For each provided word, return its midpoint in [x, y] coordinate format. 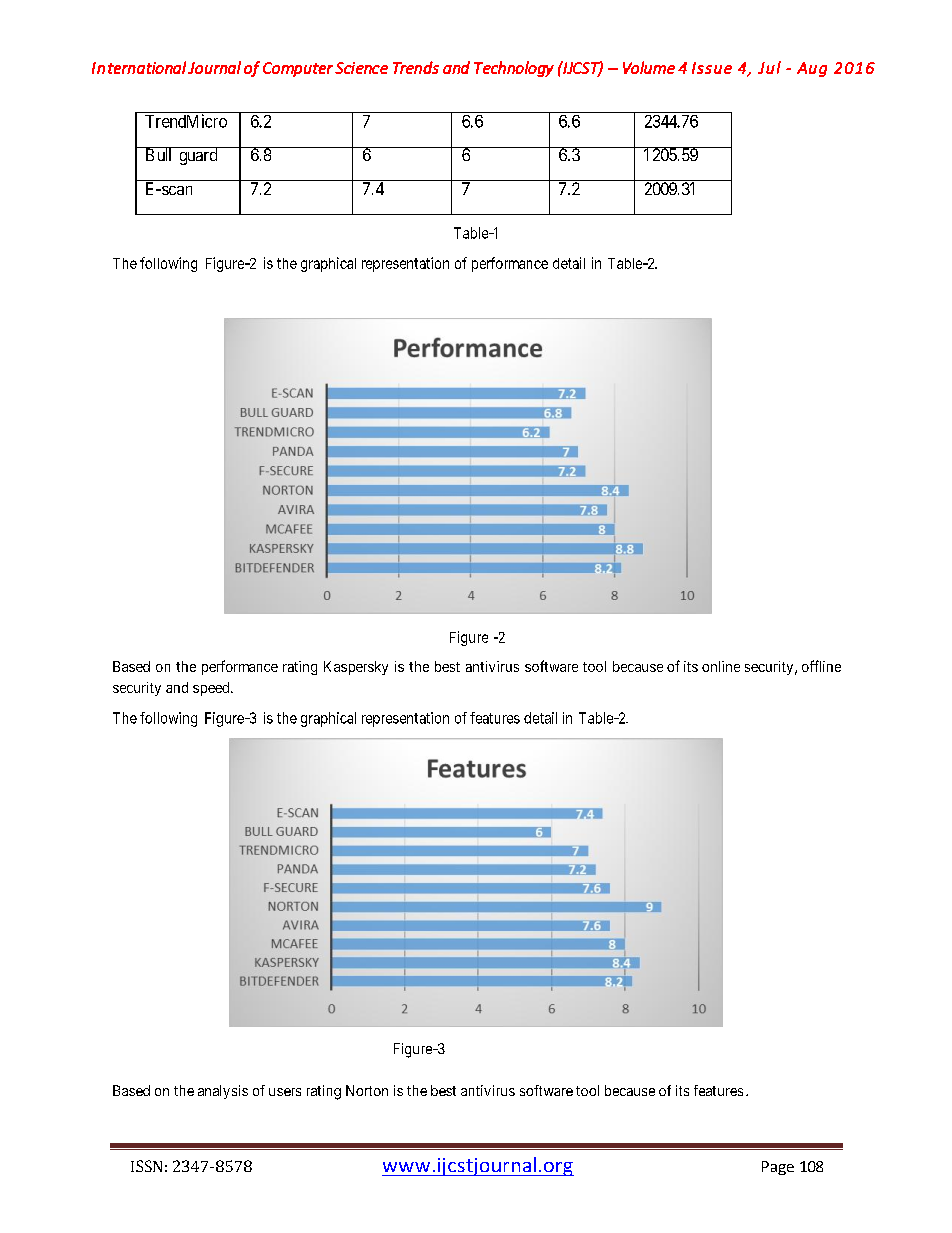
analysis [223, 1092]
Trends [416, 67]
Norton [367, 1090]
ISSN [146, 1166]
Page [778, 1168]
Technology [514, 69]
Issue [712, 68]
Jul [769, 67]
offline [821, 666]
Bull [159, 154]
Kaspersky [356, 668]
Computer [298, 69]
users [285, 1092]
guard [198, 156]
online [721, 666]
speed [212, 689]
